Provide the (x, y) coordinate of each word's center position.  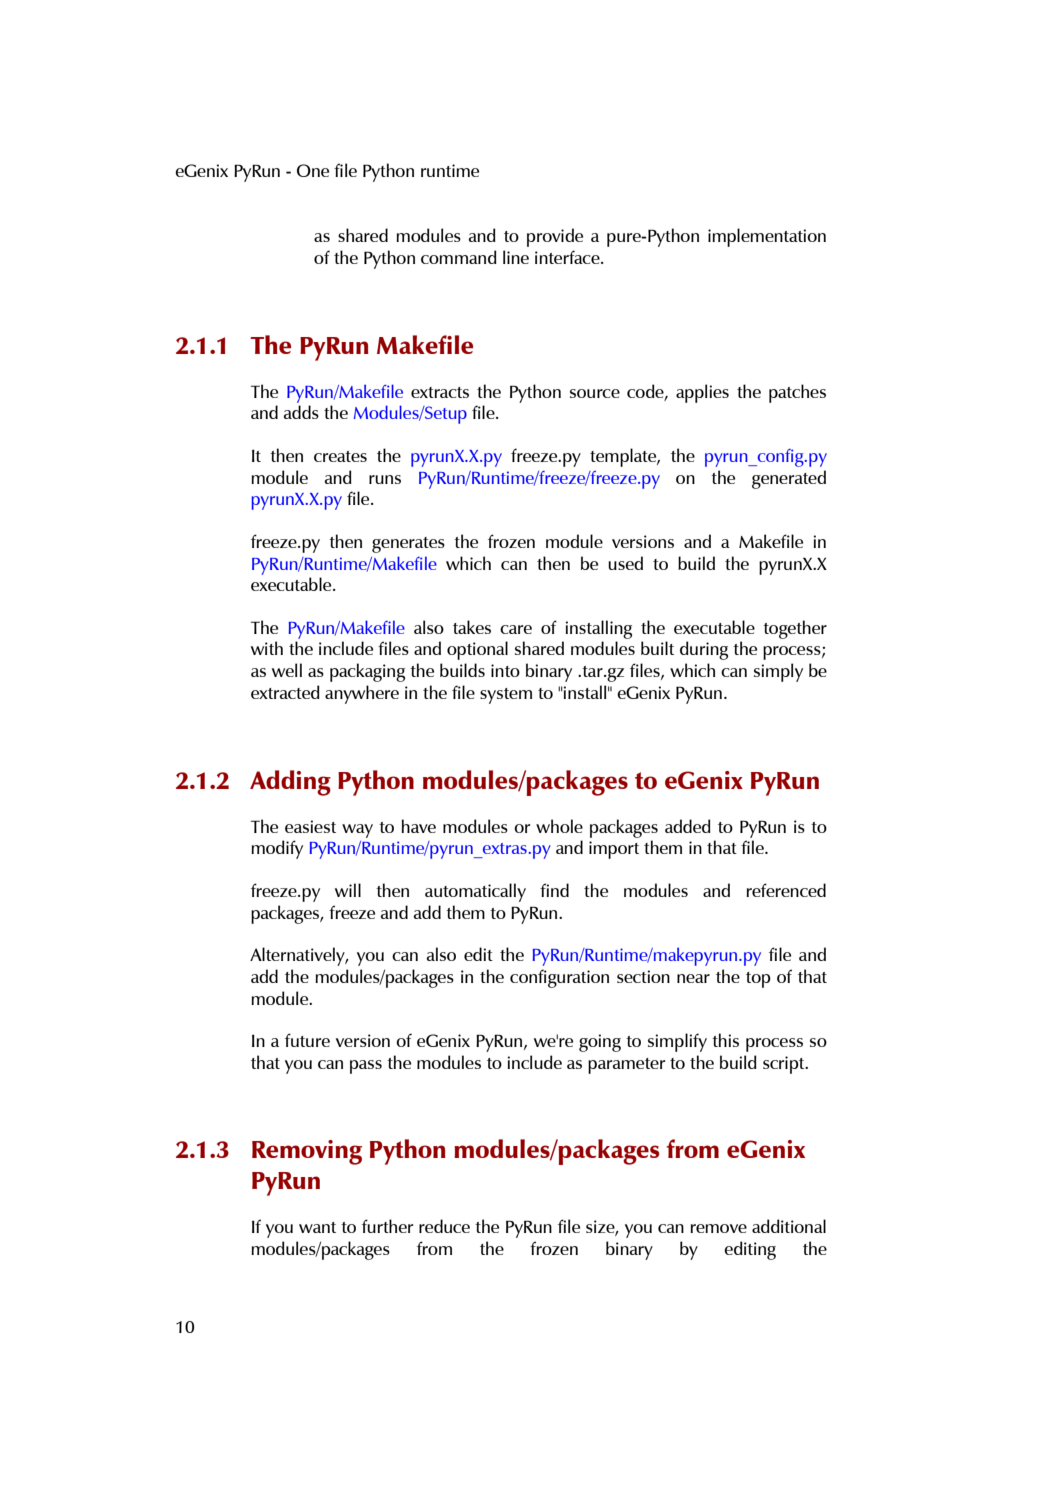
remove (718, 1228)
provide (555, 237)
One (313, 170)
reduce (444, 1226)
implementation (767, 237)
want (317, 1227)
